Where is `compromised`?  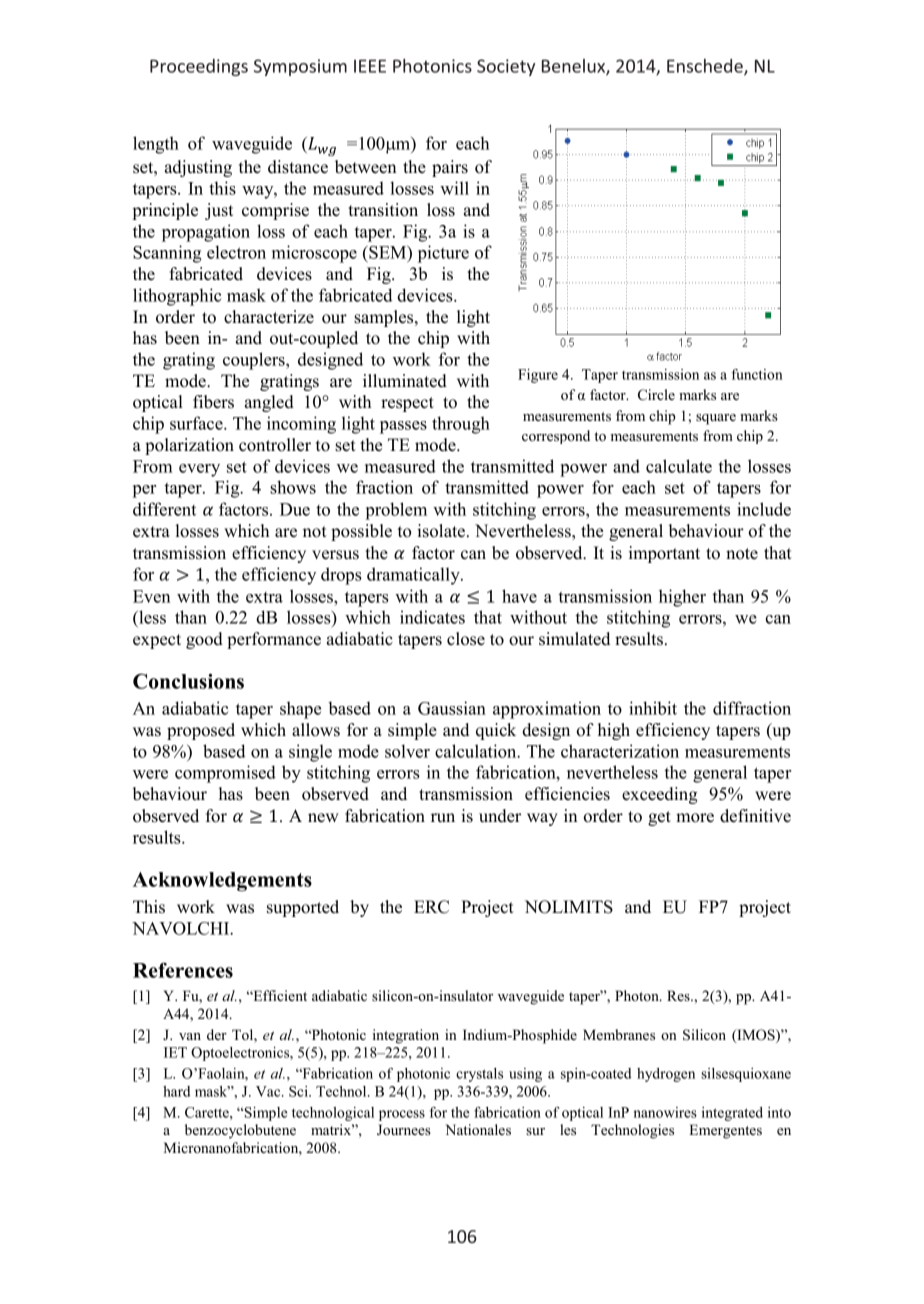
compromised is located at coordinates (225, 774).
